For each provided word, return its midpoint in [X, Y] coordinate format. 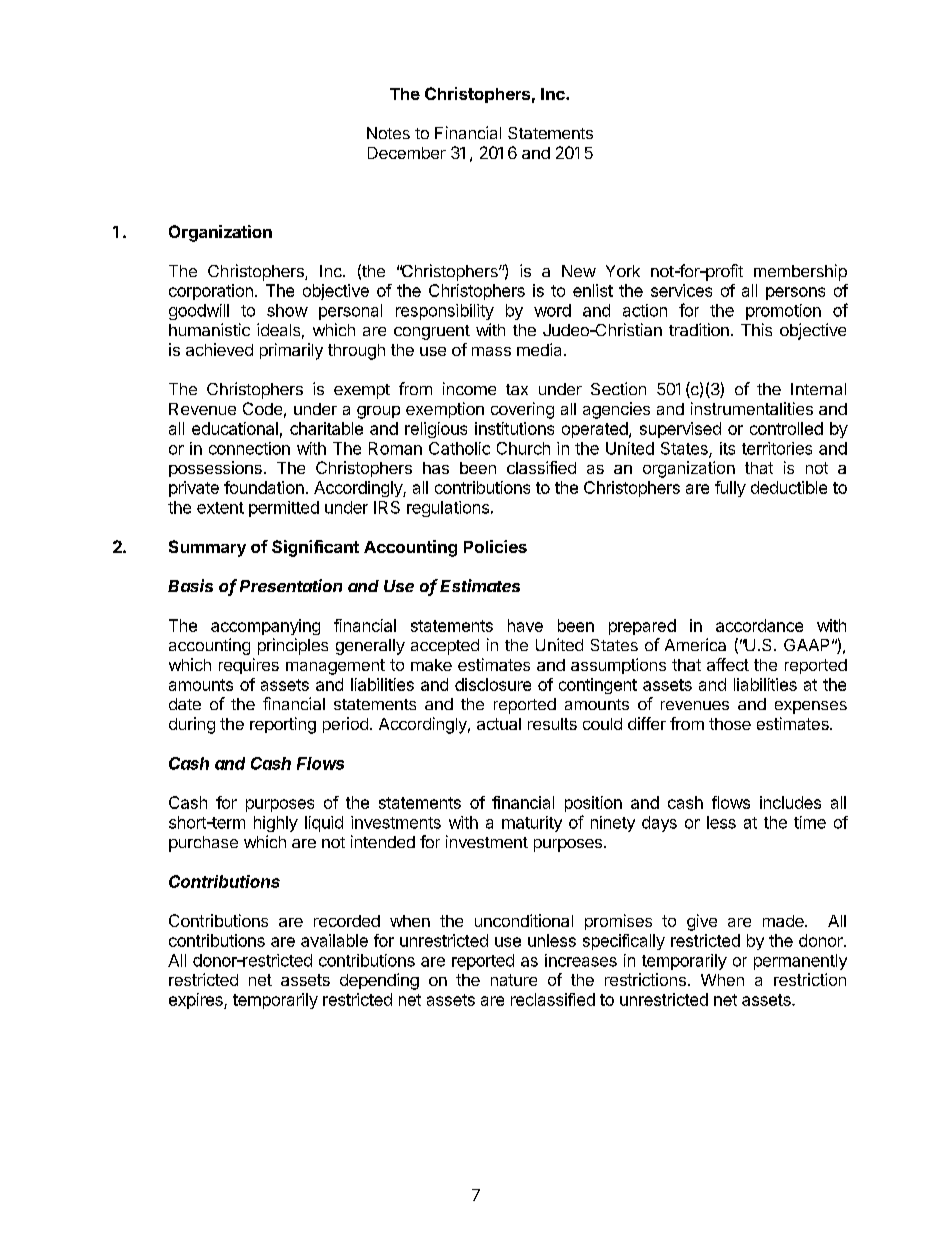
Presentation [291, 585]
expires [197, 1001]
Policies [495, 546]
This [756, 329]
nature [514, 980]
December [407, 153]
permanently [800, 962]
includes [790, 802]
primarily [291, 351]
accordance [759, 625]
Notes [388, 133]
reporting [283, 725]
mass [491, 351]
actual [499, 724]
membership [800, 272]
